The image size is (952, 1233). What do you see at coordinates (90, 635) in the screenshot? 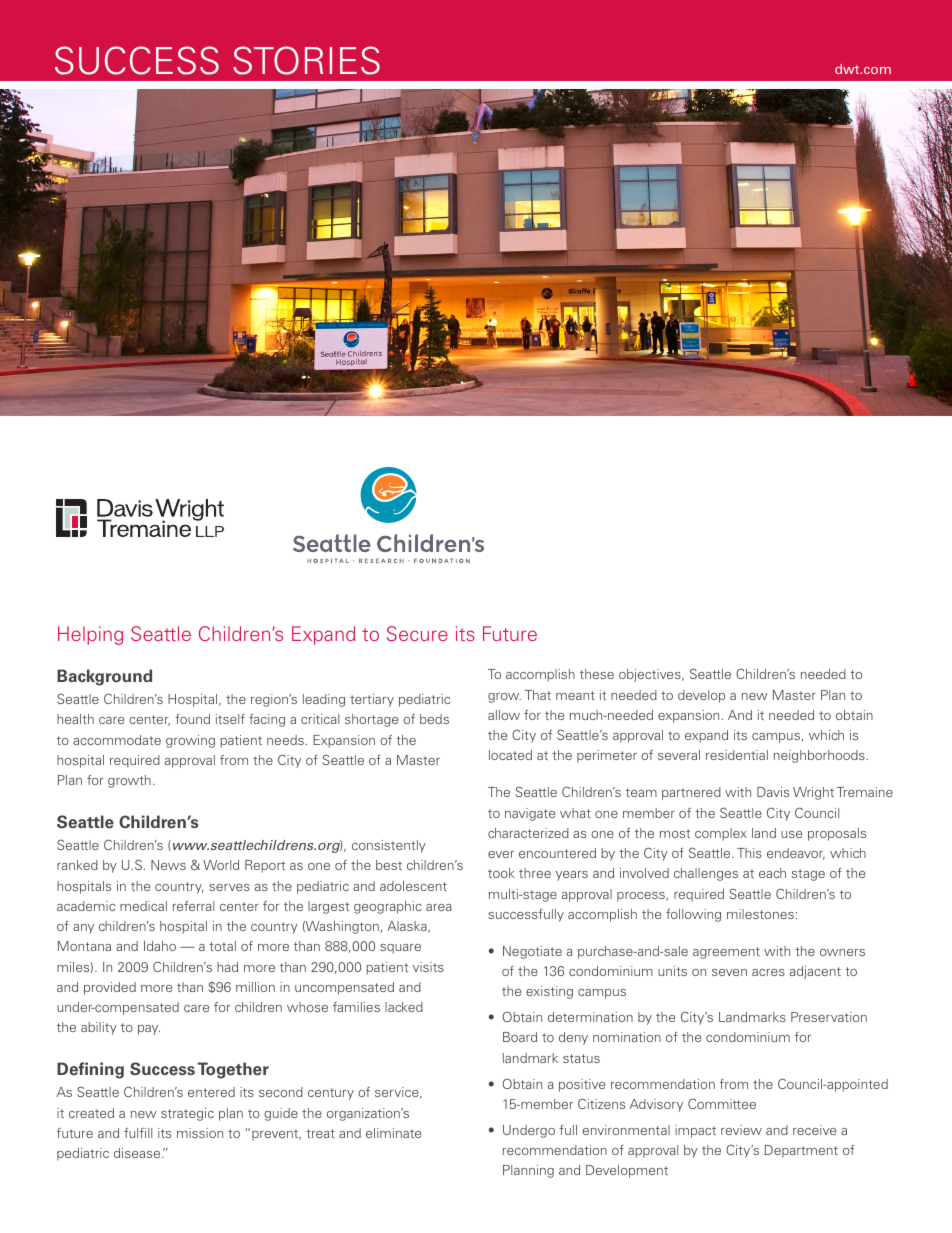
I see `Helping` at bounding box center [90, 635].
